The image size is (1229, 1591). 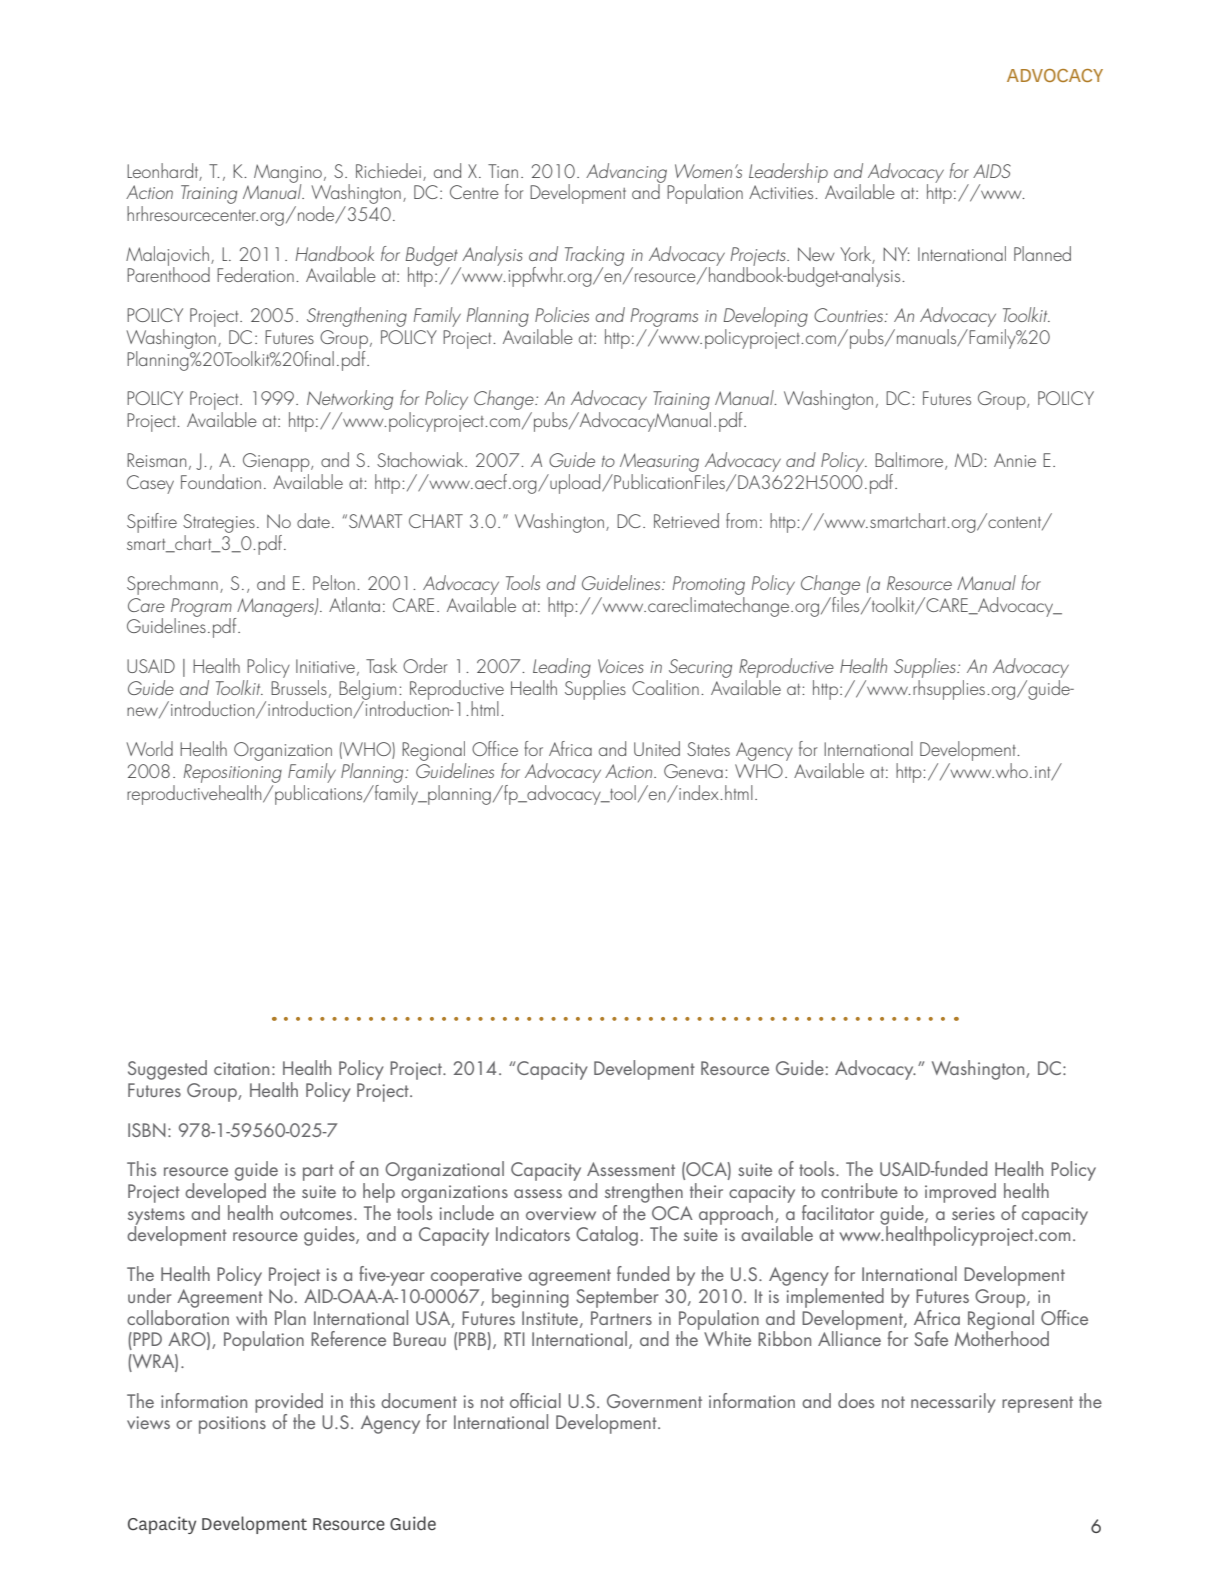 I want to click on Advancing, so click(x=626, y=174).
